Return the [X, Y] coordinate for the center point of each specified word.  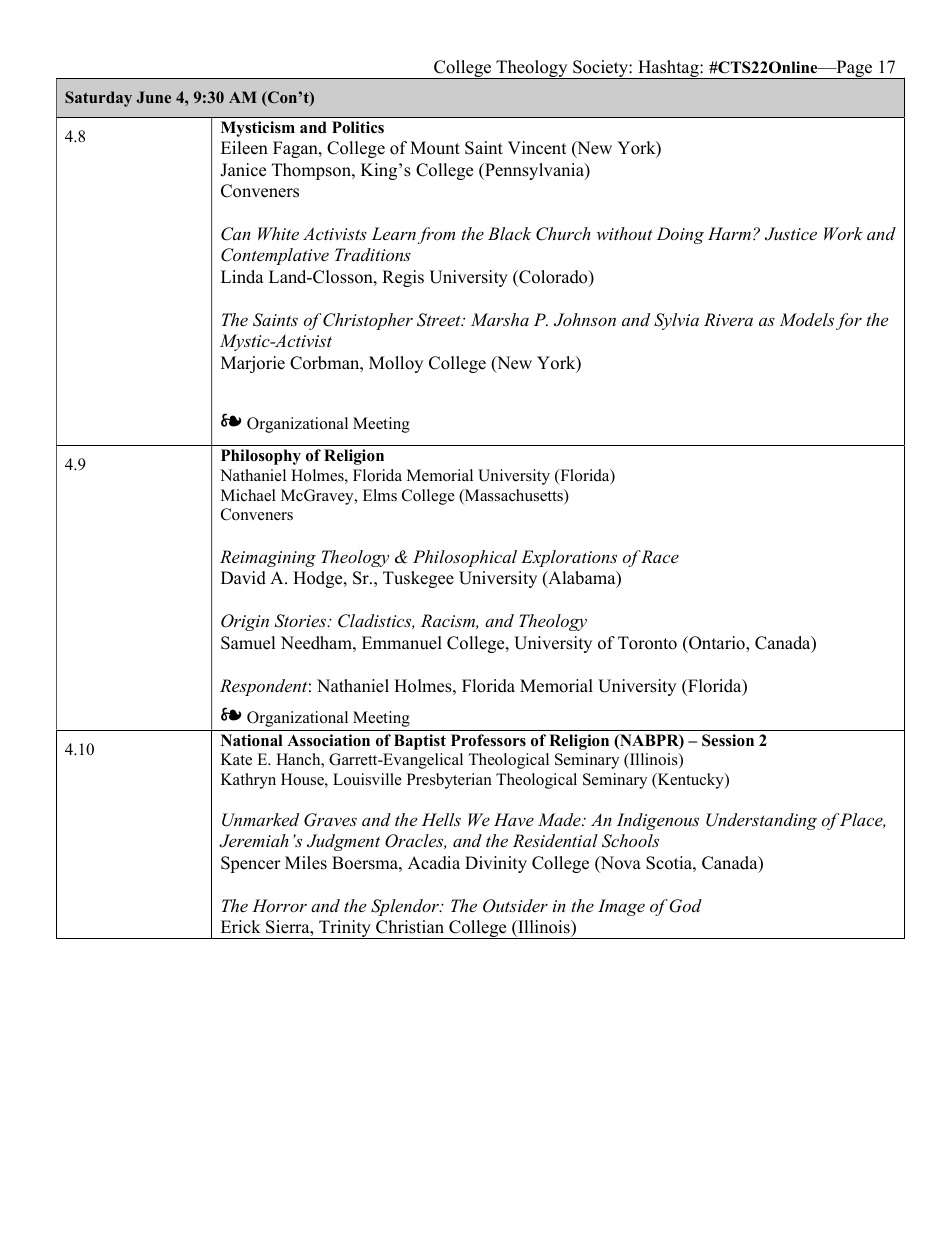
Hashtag [668, 69]
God [686, 906]
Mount [435, 148]
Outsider [515, 906]
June [154, 97]
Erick [241, 927]
